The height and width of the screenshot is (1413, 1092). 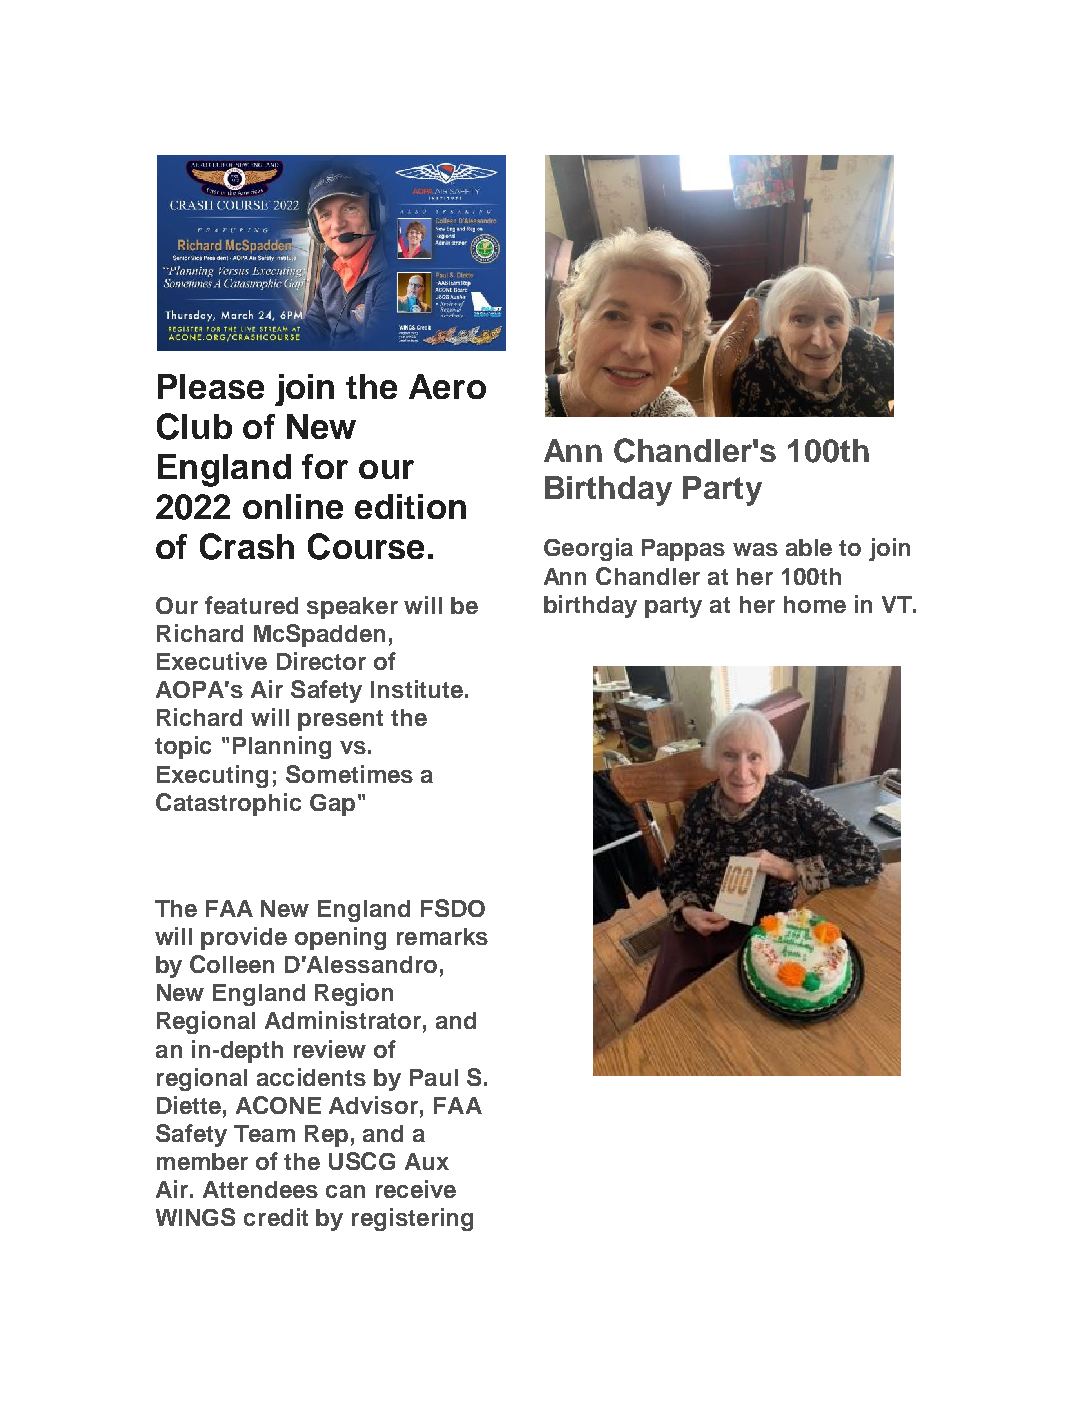 What do you see at coordinates (260, 1189) in the screenshot?
I see `Attendees` at bounding box center [260, 1189].
